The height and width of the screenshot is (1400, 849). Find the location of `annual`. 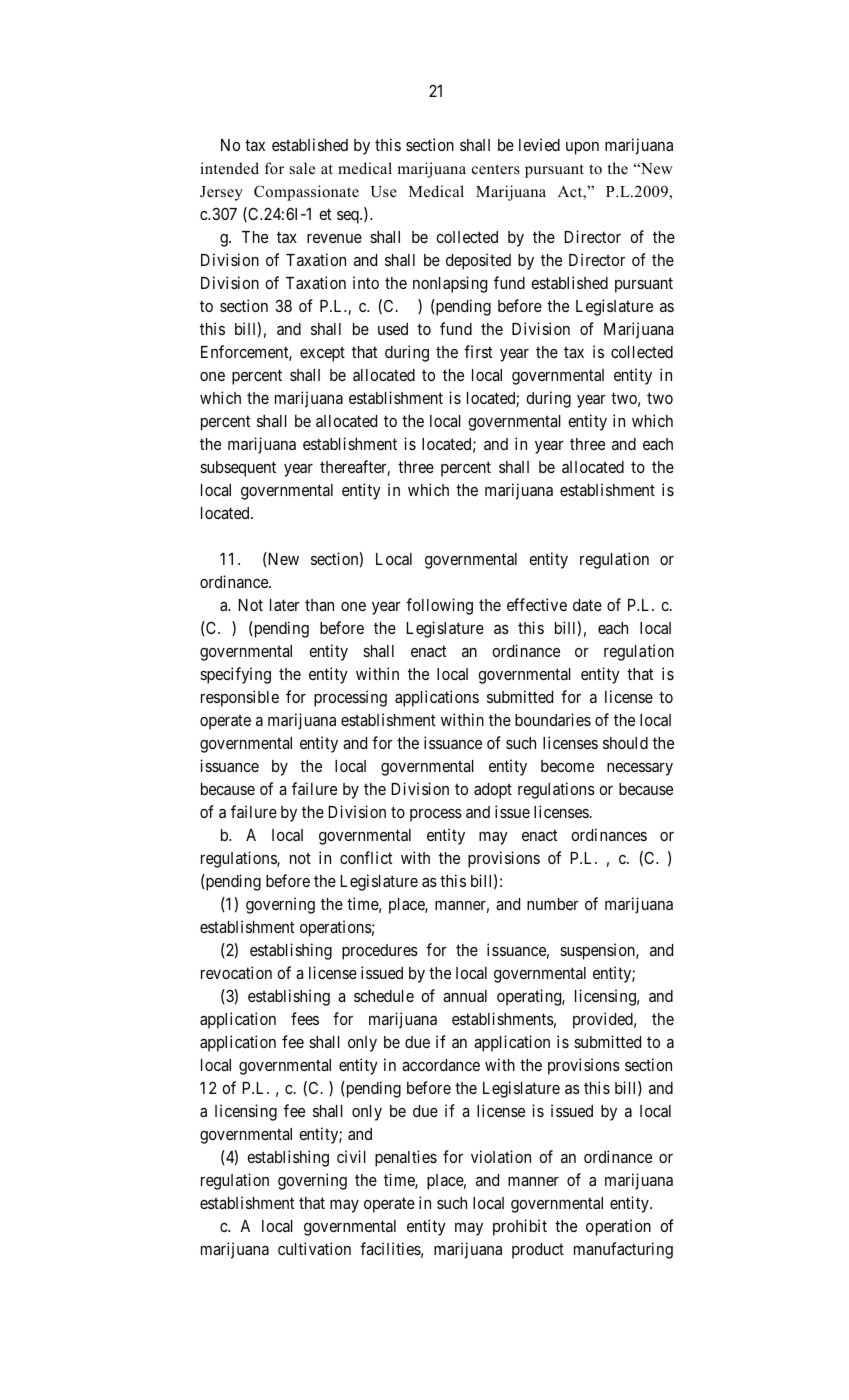

annual is located at coordinates (465, 996).
